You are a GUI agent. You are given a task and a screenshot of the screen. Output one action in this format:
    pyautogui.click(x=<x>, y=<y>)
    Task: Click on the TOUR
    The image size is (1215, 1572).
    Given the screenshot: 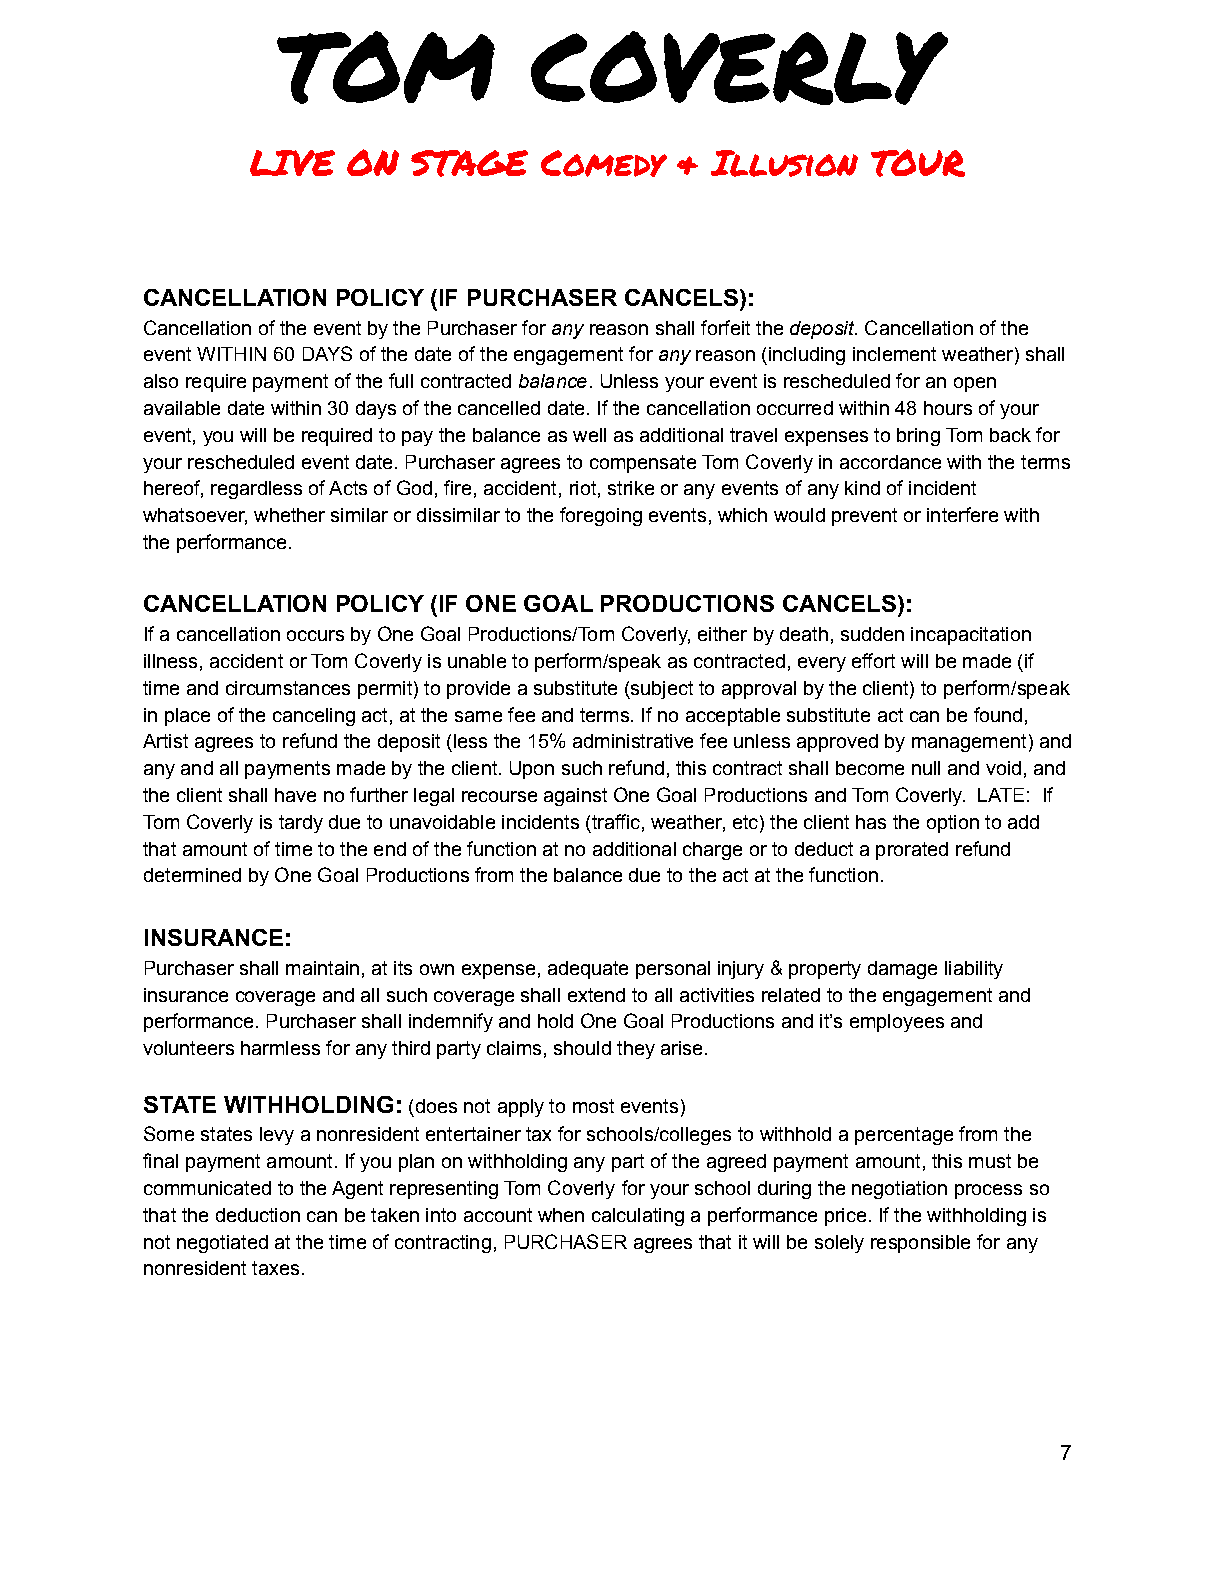 What is the action you would take?
    pyautogui.click(x=918, y=163)
